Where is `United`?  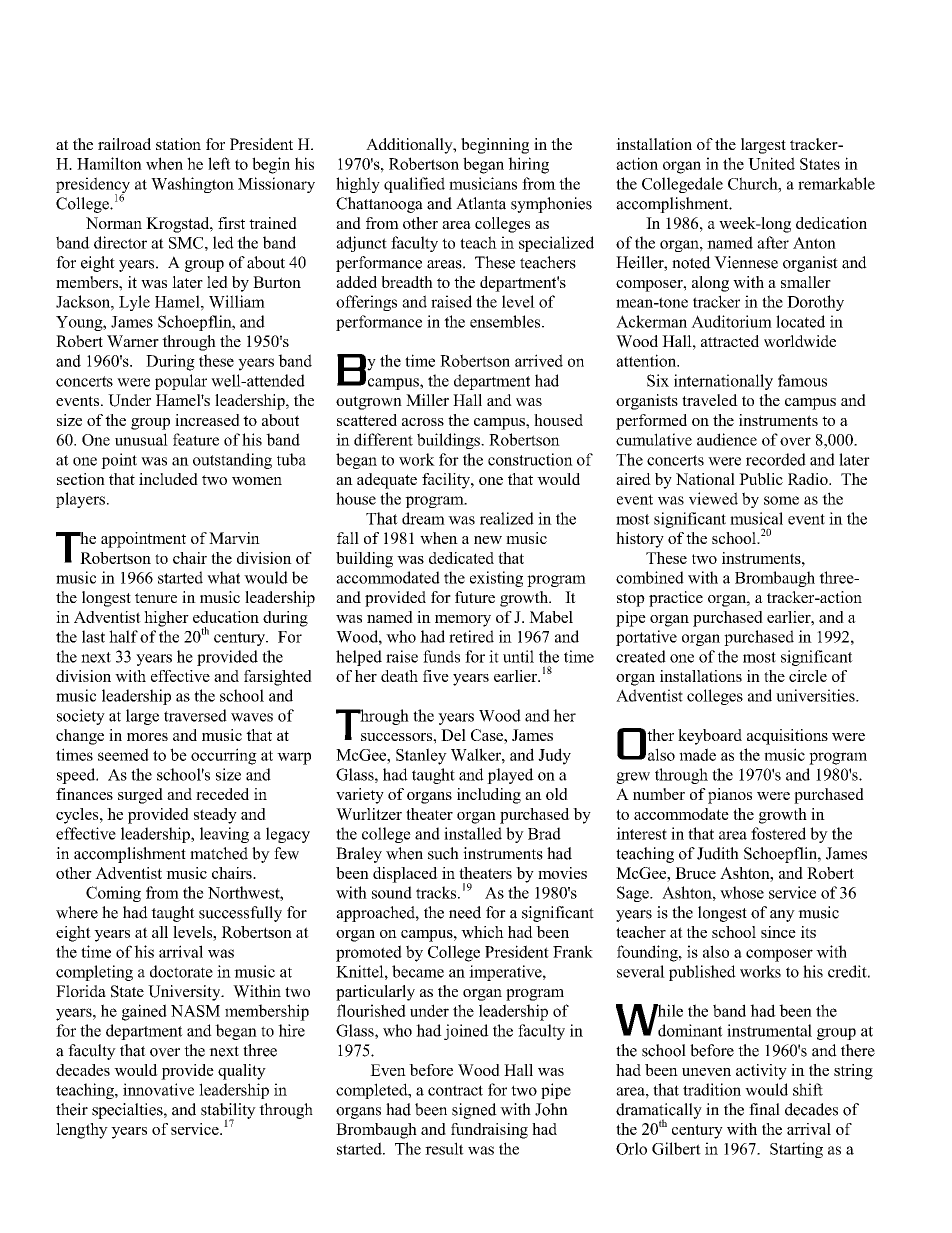
United is located at coordinates (771, 163).
